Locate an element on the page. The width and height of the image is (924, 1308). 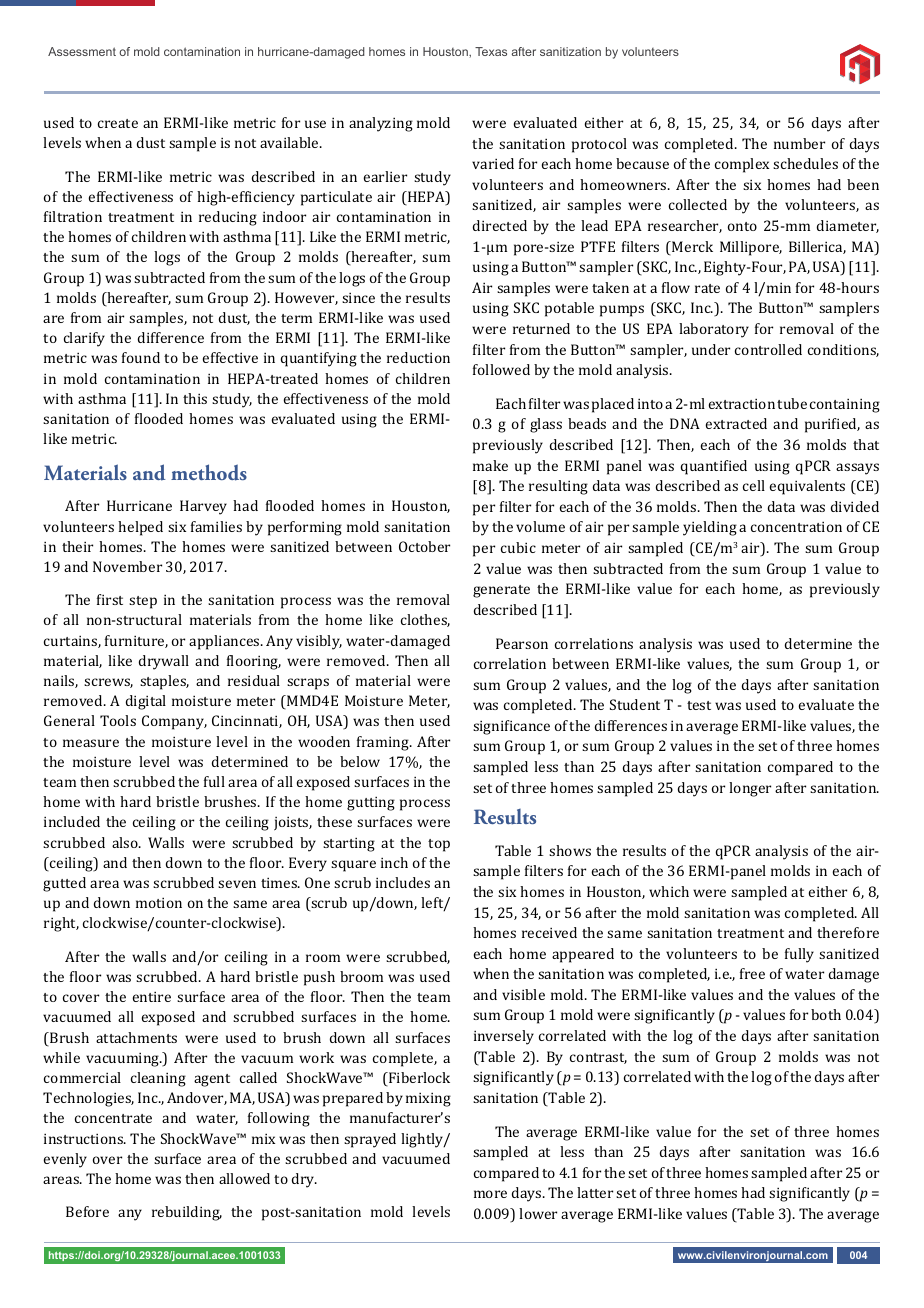
number is located at coordinates (799, 143).
